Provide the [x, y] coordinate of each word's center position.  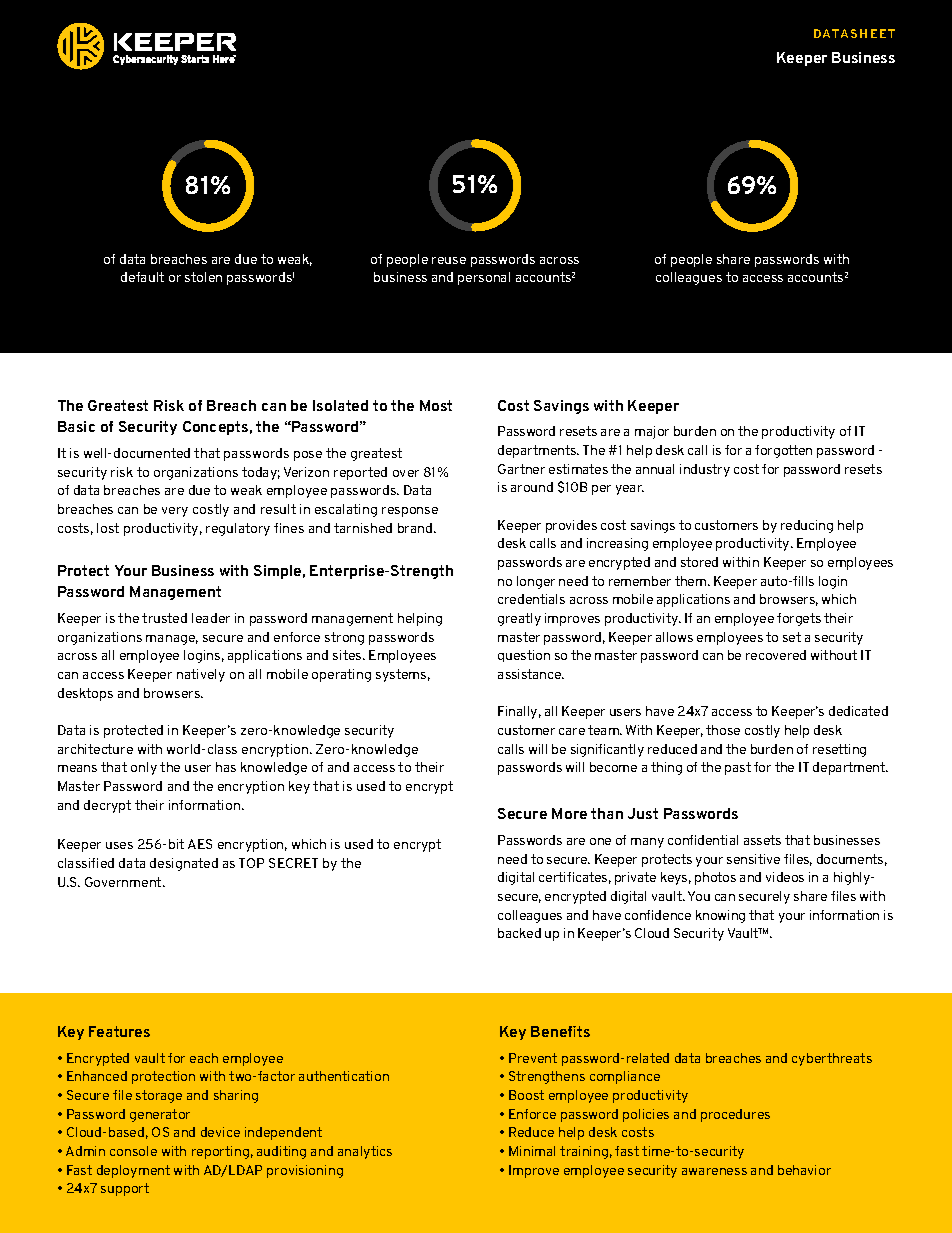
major [652, 432]
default [142, 277]
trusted [164, 618]
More [569, 813]
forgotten [783, 451]
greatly [519, 619]
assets [762, 840]
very [175, 512]
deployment [133, 1171]
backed [519, 933]
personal [484, 278]
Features [119, 1031]
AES [200, 844]
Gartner [521, 469]
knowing [720, 916]
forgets [799, 619]
